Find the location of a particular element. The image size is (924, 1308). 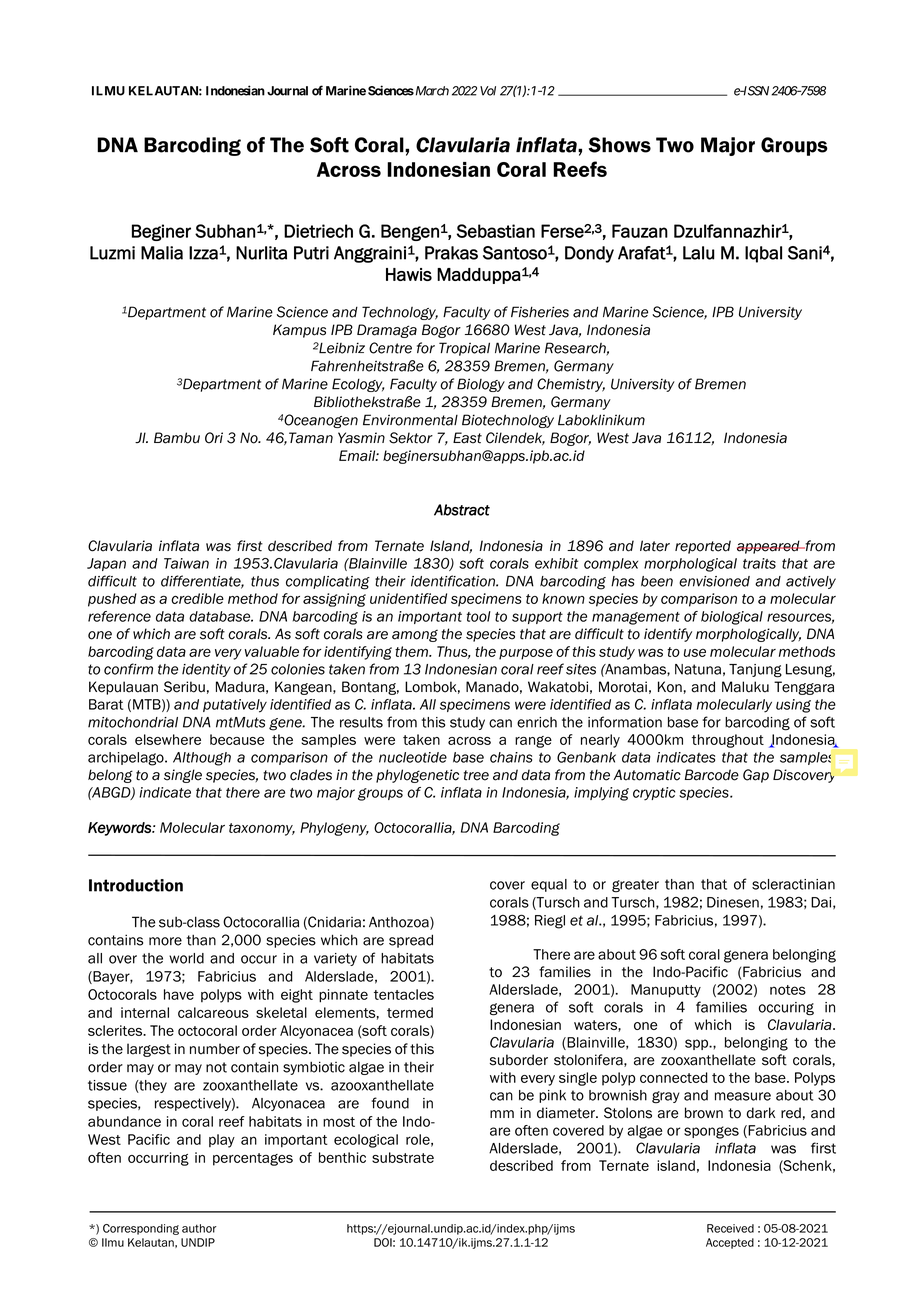

tree is located at coordinates (476, 775).
